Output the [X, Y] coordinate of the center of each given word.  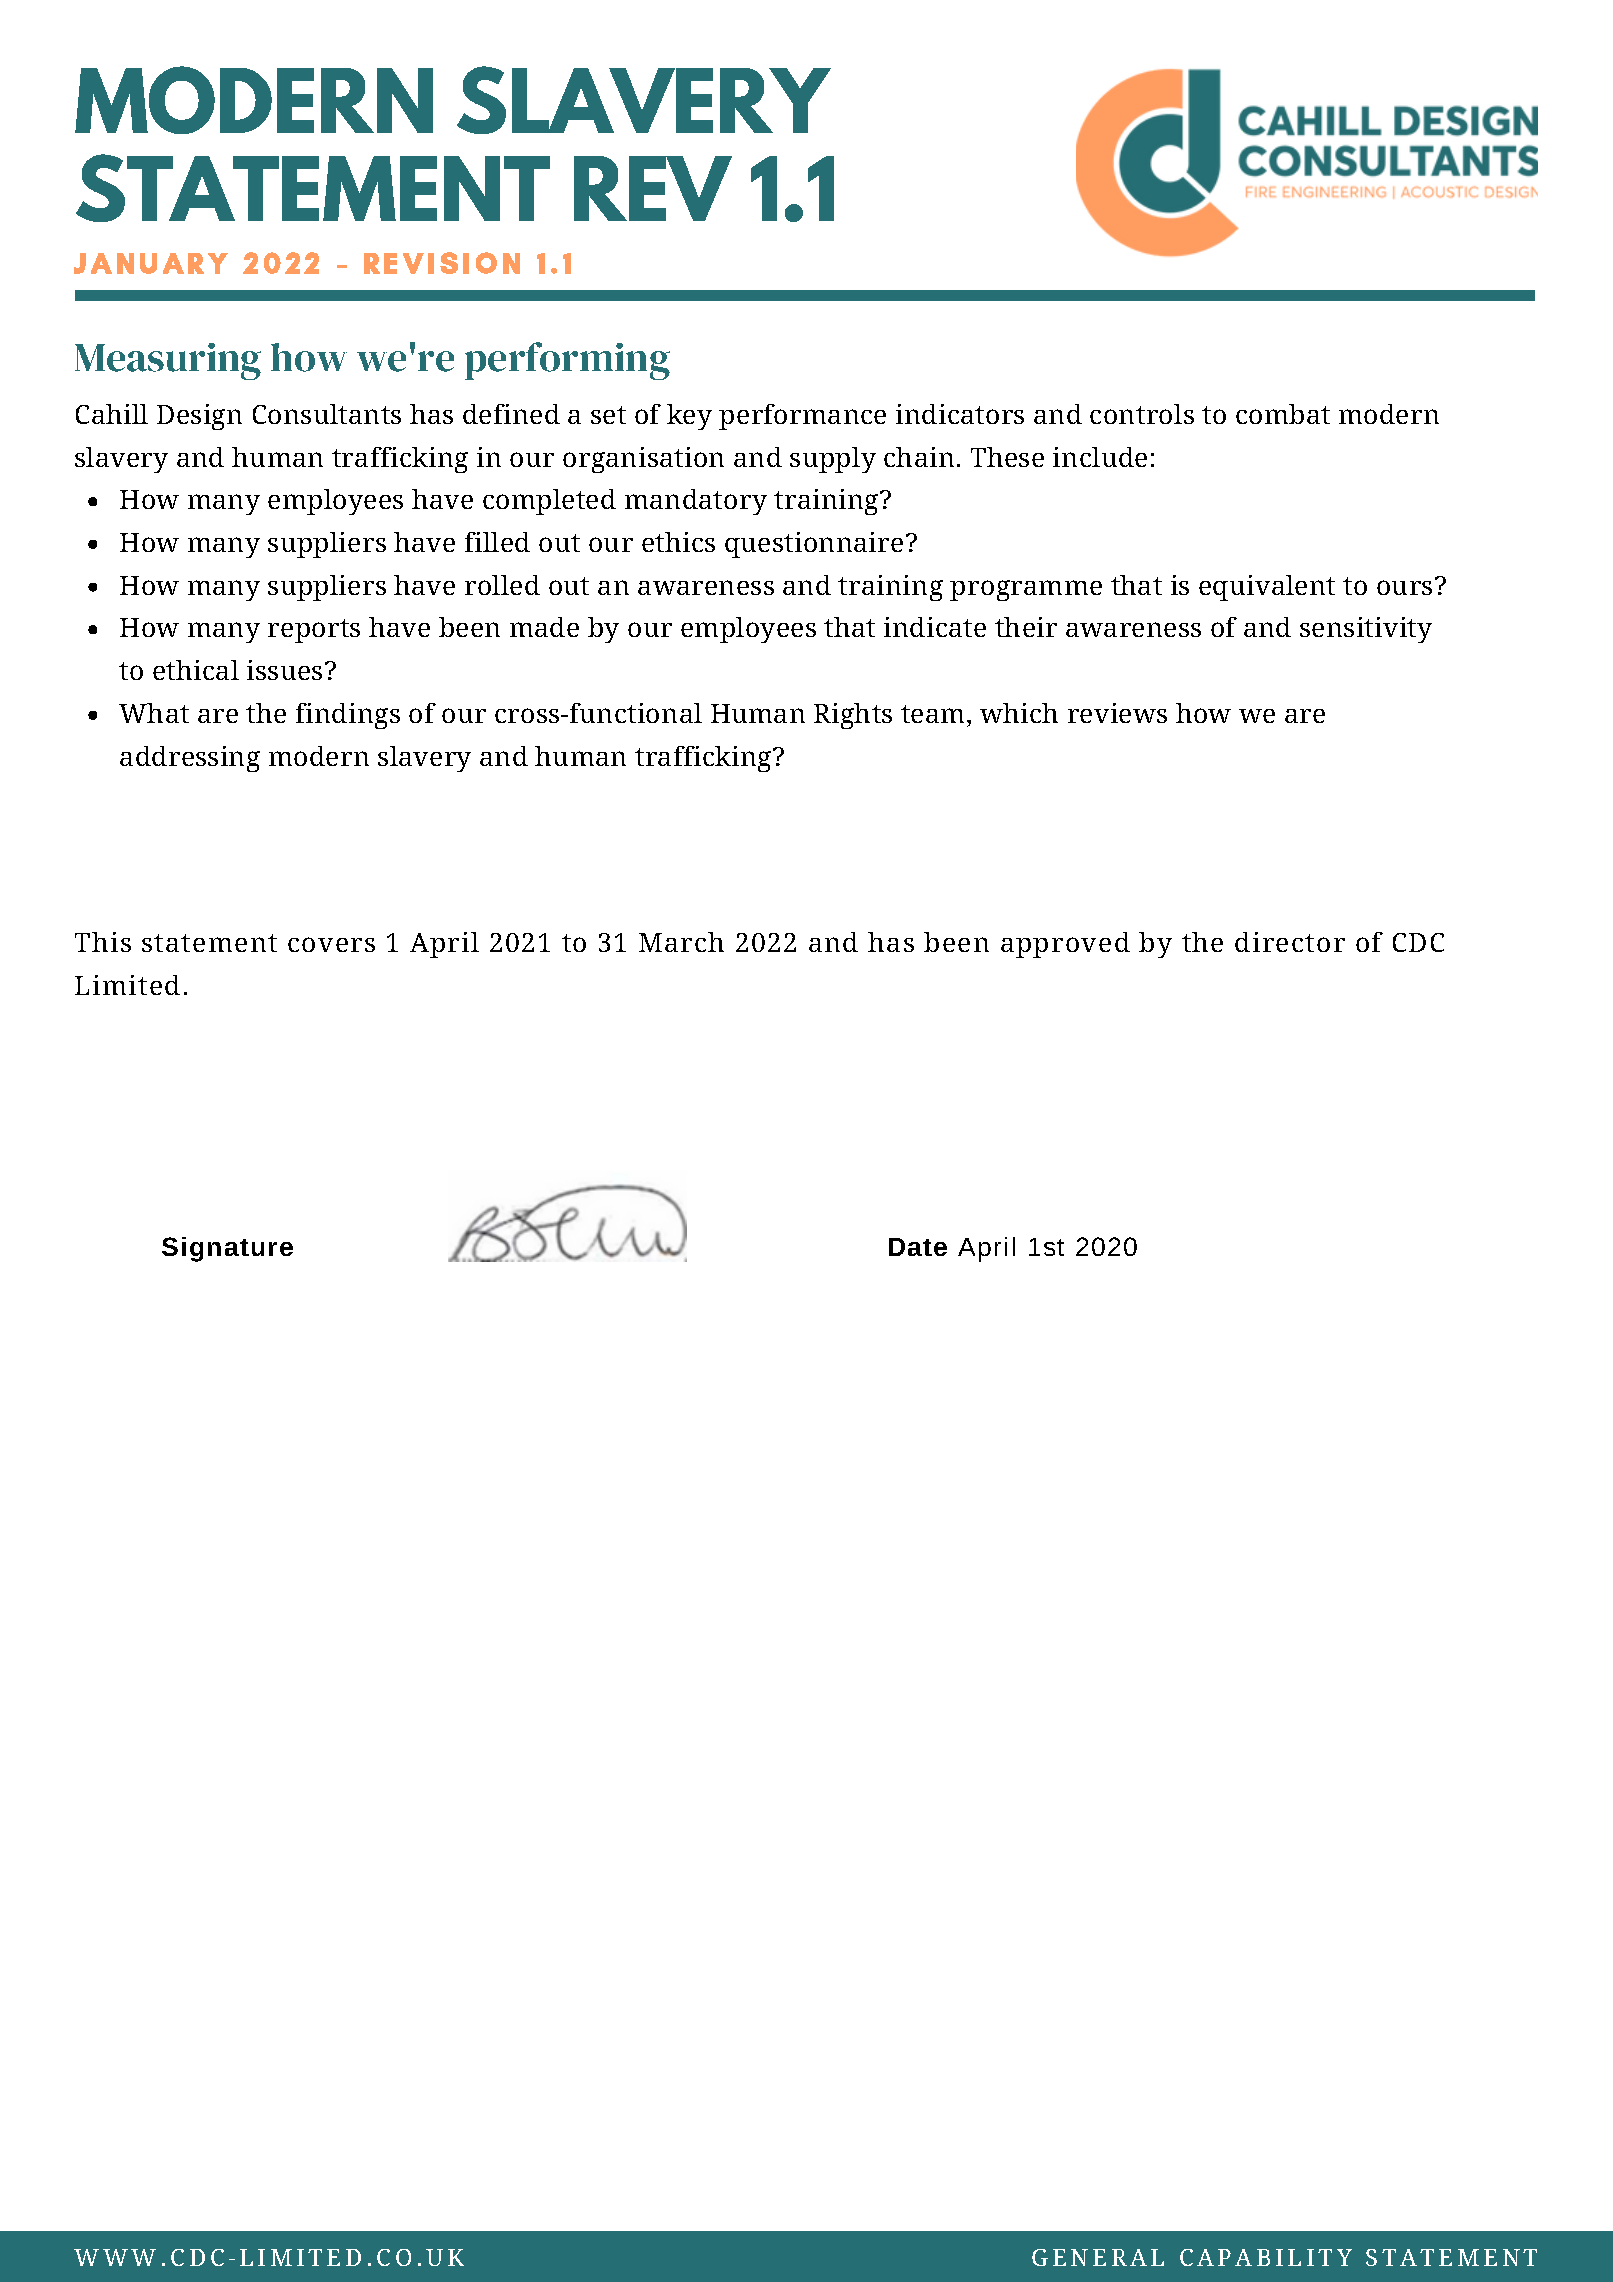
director [1290, 942]
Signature [227, 1249]
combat [1283, 414]
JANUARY [151, 263]
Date [918, 1247]
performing [567, 361]
